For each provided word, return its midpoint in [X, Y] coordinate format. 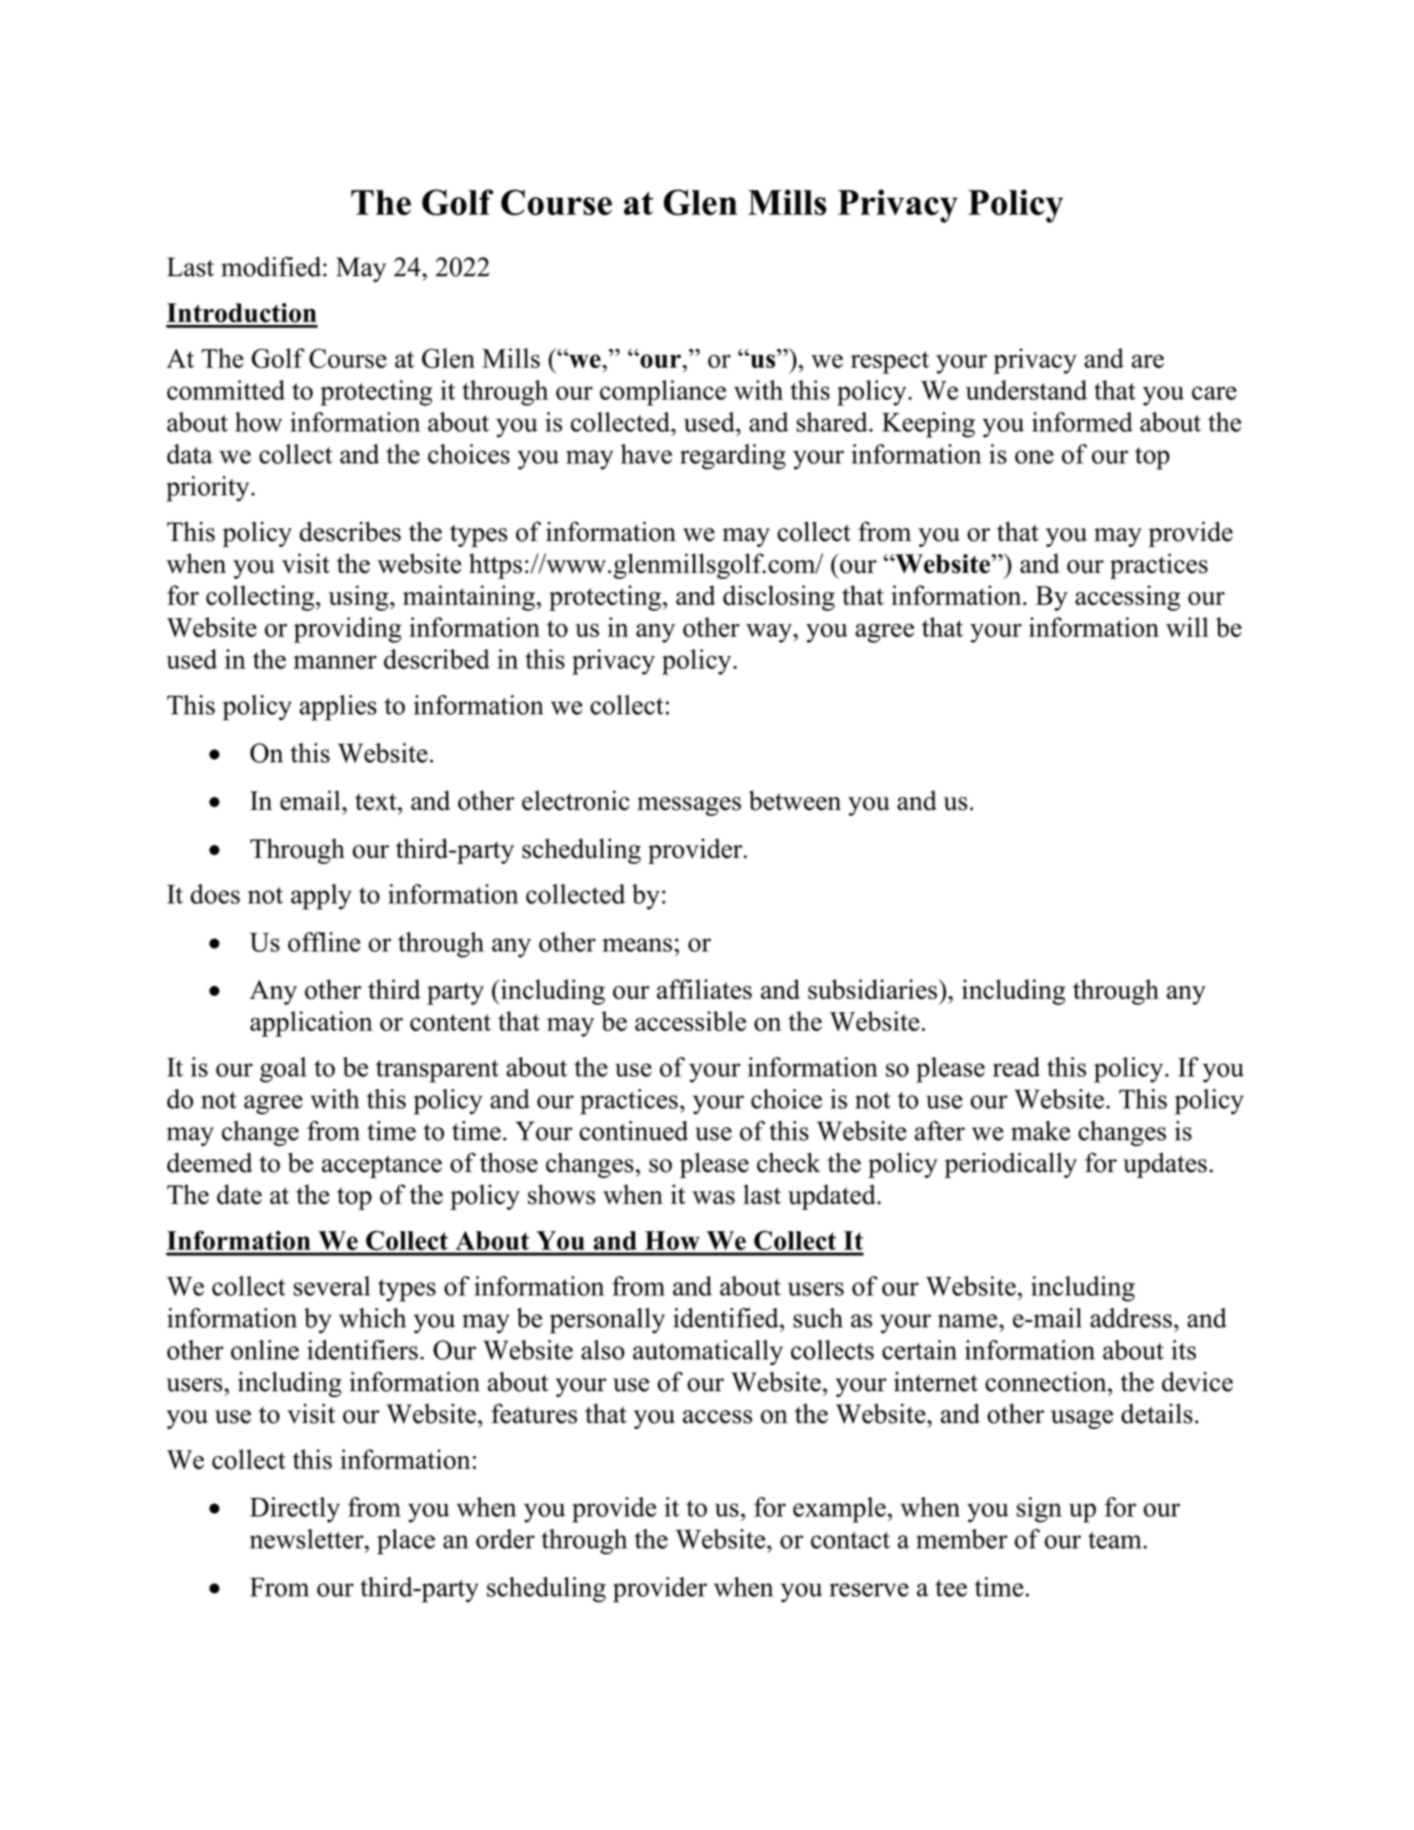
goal [283, 1070]
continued [634, 1131]
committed [226, 390]
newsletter [308, 1539]
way [770, 633]
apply [321, 897]
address [1131, 1318]
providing [348, 630]
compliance [663, 393]
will [1187, 627]
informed [1082, 422]
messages [689, 806]
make [1040, 1131]
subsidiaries [872, 989]
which [372, 1318]
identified [727, 1318]
